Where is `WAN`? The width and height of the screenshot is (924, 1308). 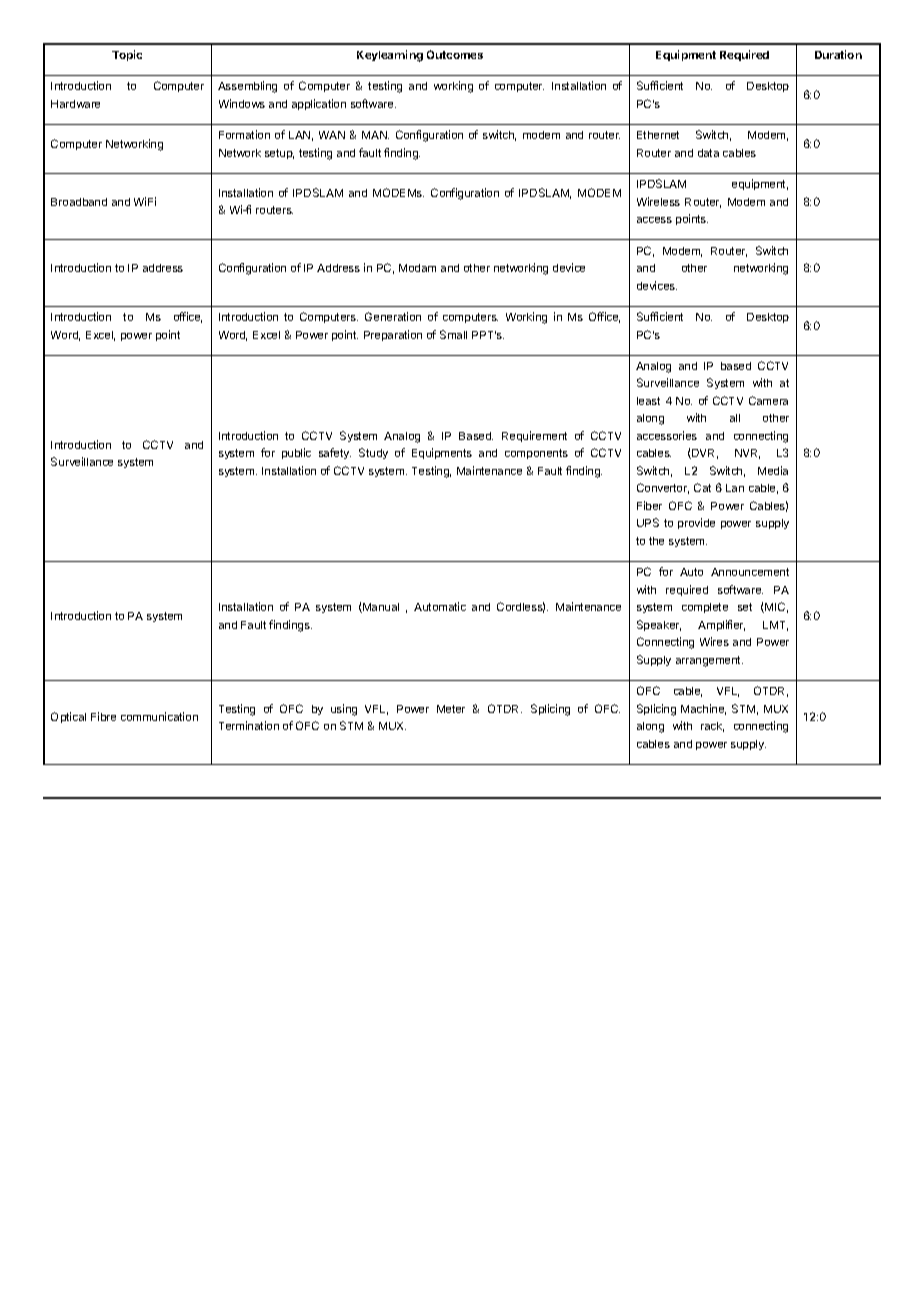 WAN is located at coordinates (332, 135).
